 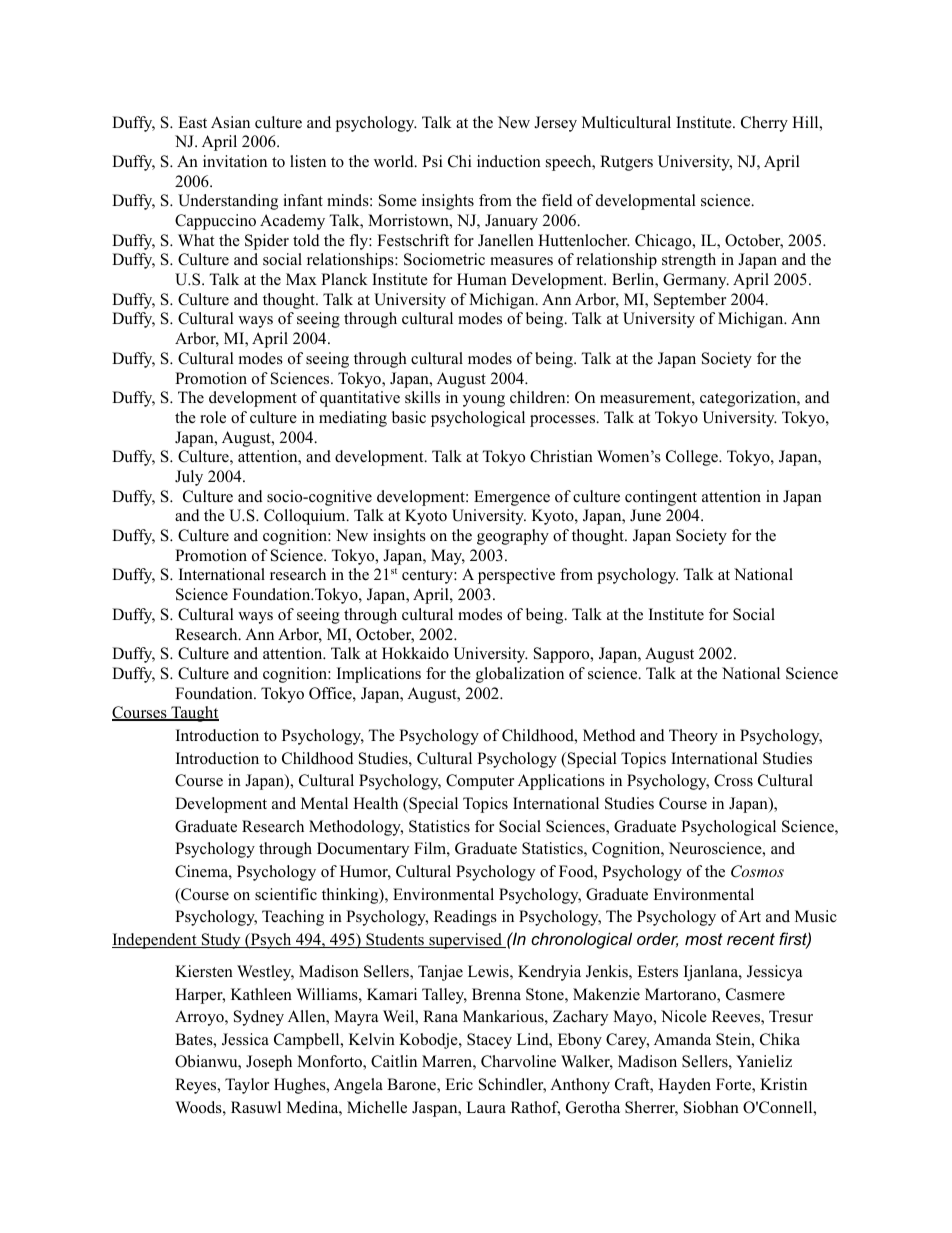 I want to click on young, so click(x=484, y=401).
